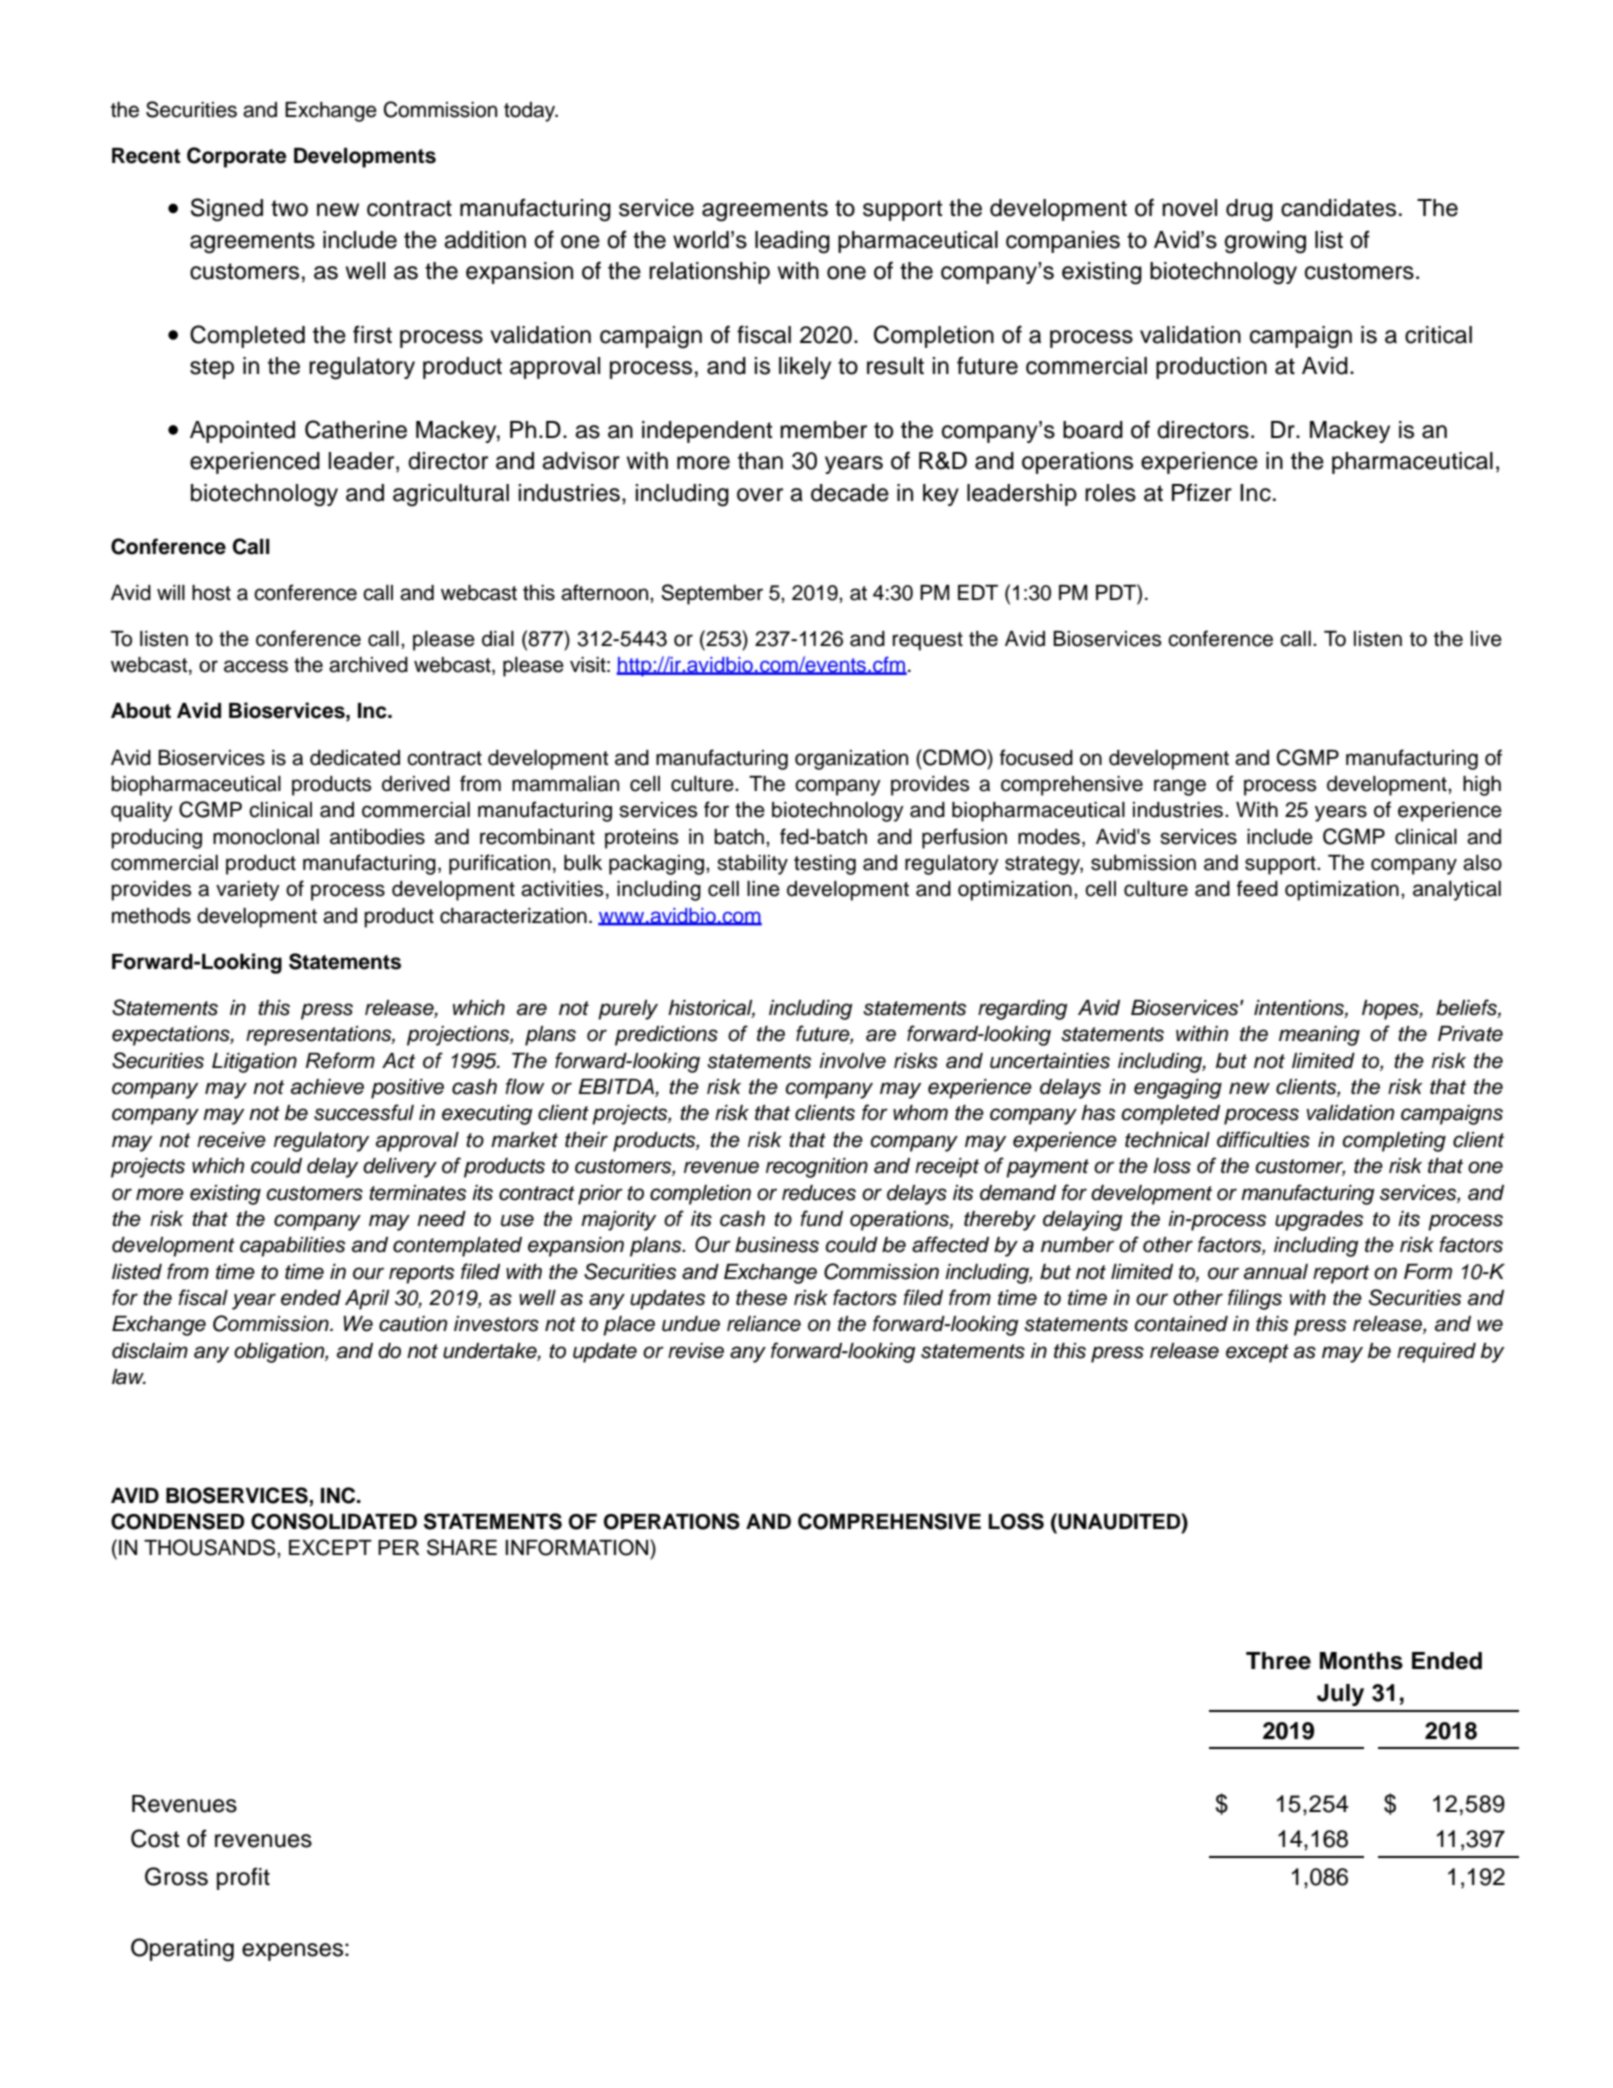  Describe the element at coordinates (852, 1061) in the image. I see `involve` at that location.
